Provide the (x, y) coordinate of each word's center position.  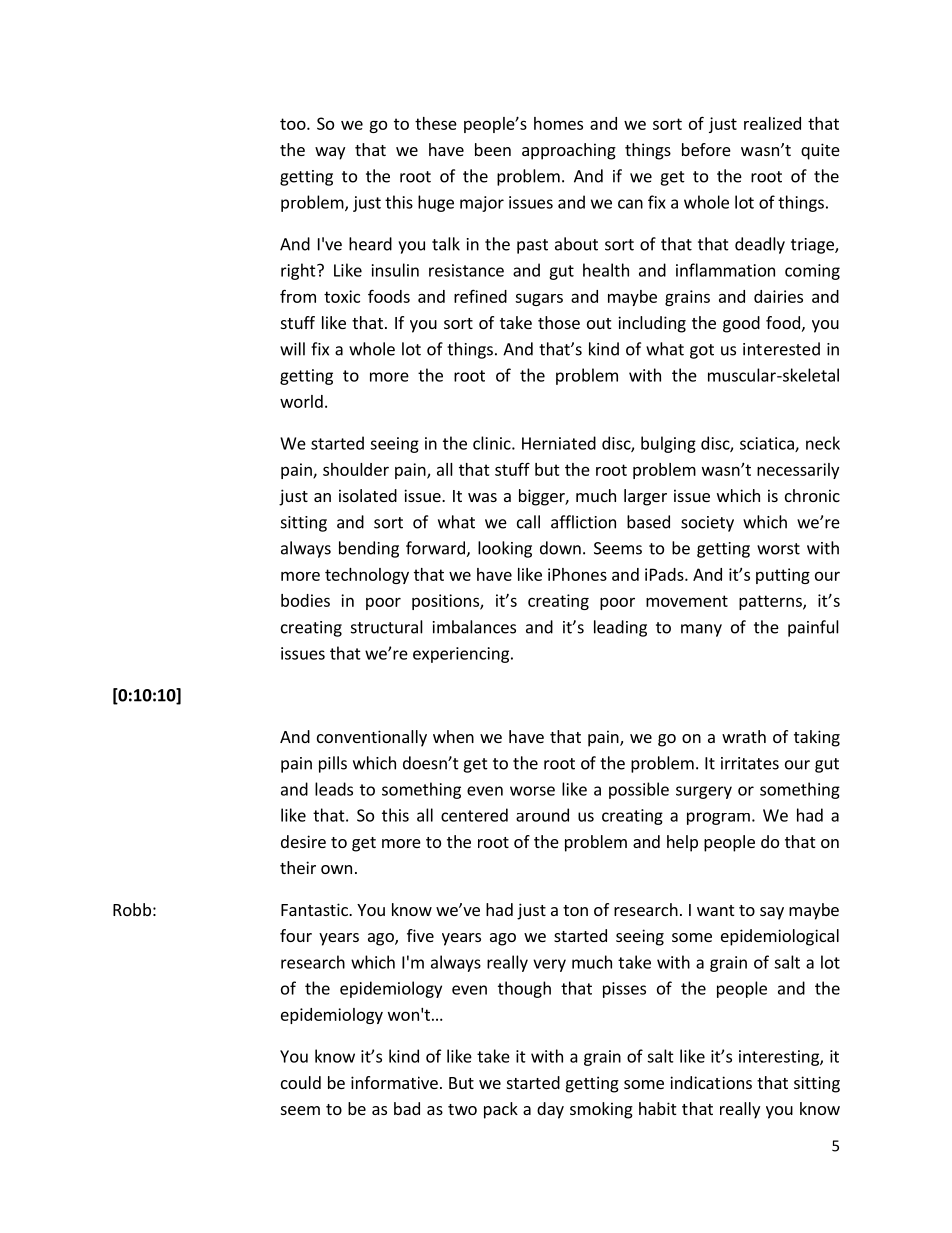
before (706, 149)
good (741, 324)
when (453, 736)
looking (505, 549)
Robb (132, 909)
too (294, 124)
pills (333, 764)
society (707, 524)
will (292, 349)
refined (480, 296)
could (301, 1082)
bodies (305, 600)
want (715, 910)
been (493, 149)
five (420, 935)
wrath (744, 736)
